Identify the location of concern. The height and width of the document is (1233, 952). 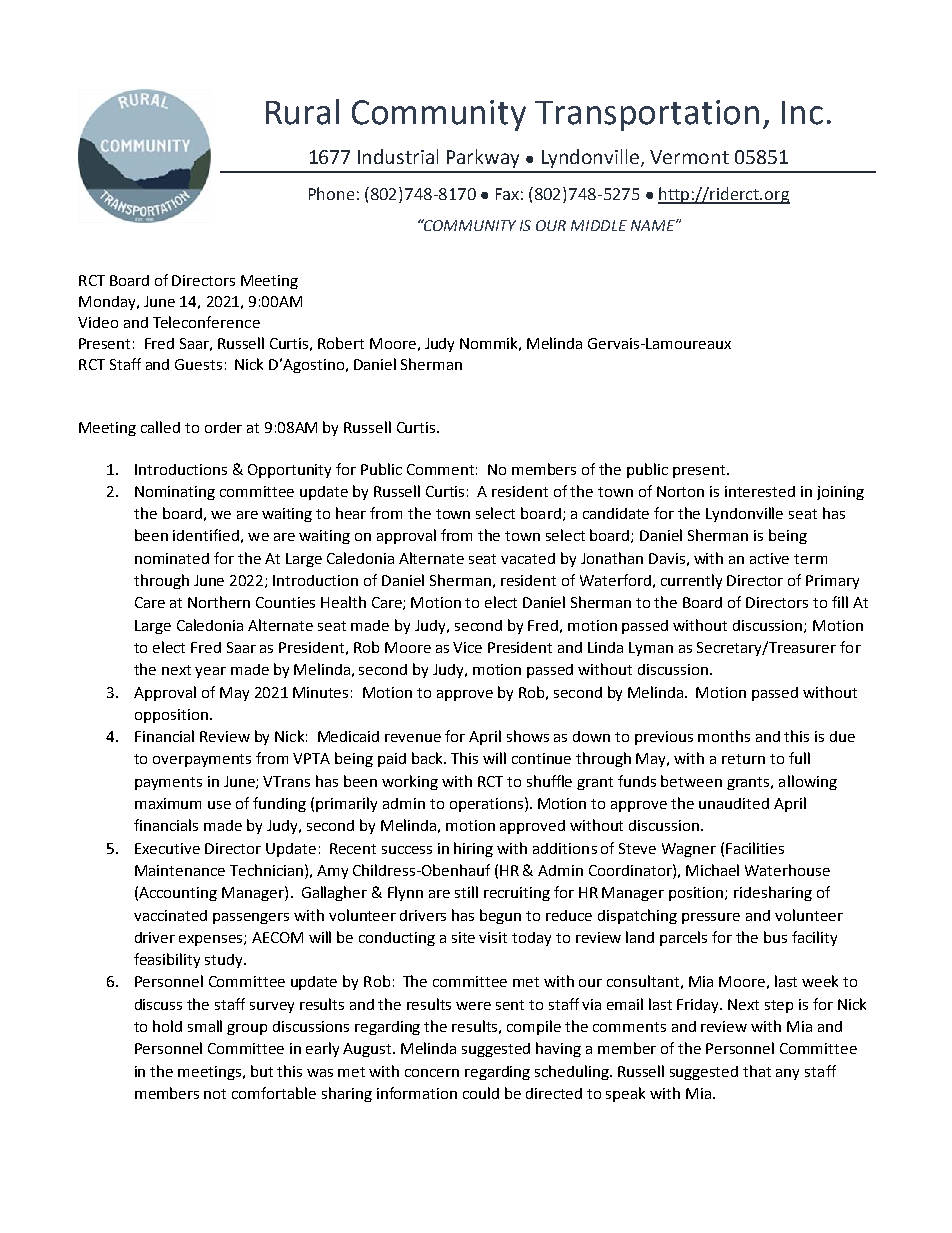
(432, 1073).
